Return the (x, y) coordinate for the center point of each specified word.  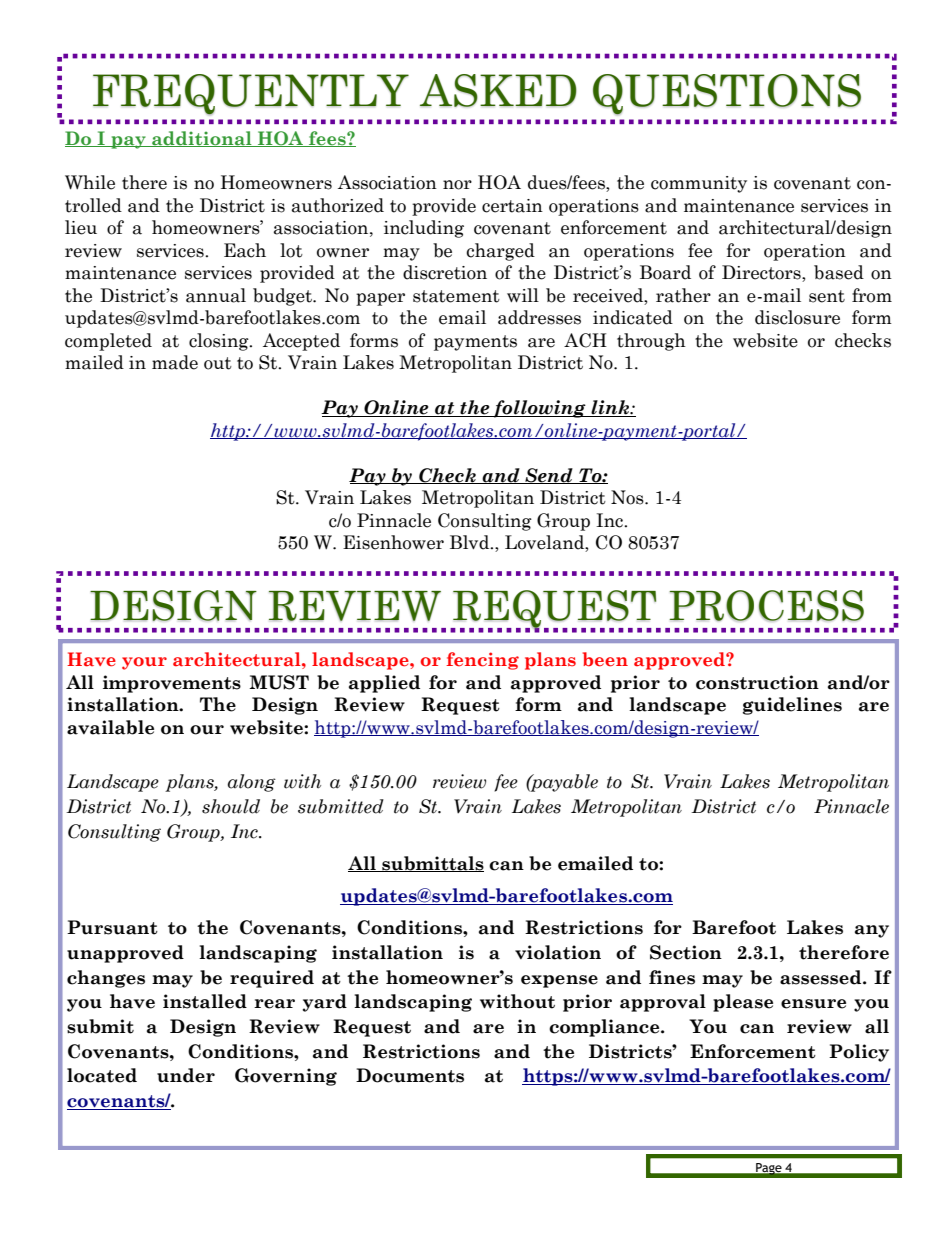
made (175, 362)
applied (384, 684)
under (186, 1075)
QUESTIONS (727, 94)
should (231, 806)
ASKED (498, 90)
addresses (539, 317)
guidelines (792, 706)
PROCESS (766, 605)
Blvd (471, 542)
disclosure (797, 317)
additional (202, 139)
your (144, 663)
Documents (410, 1075)
